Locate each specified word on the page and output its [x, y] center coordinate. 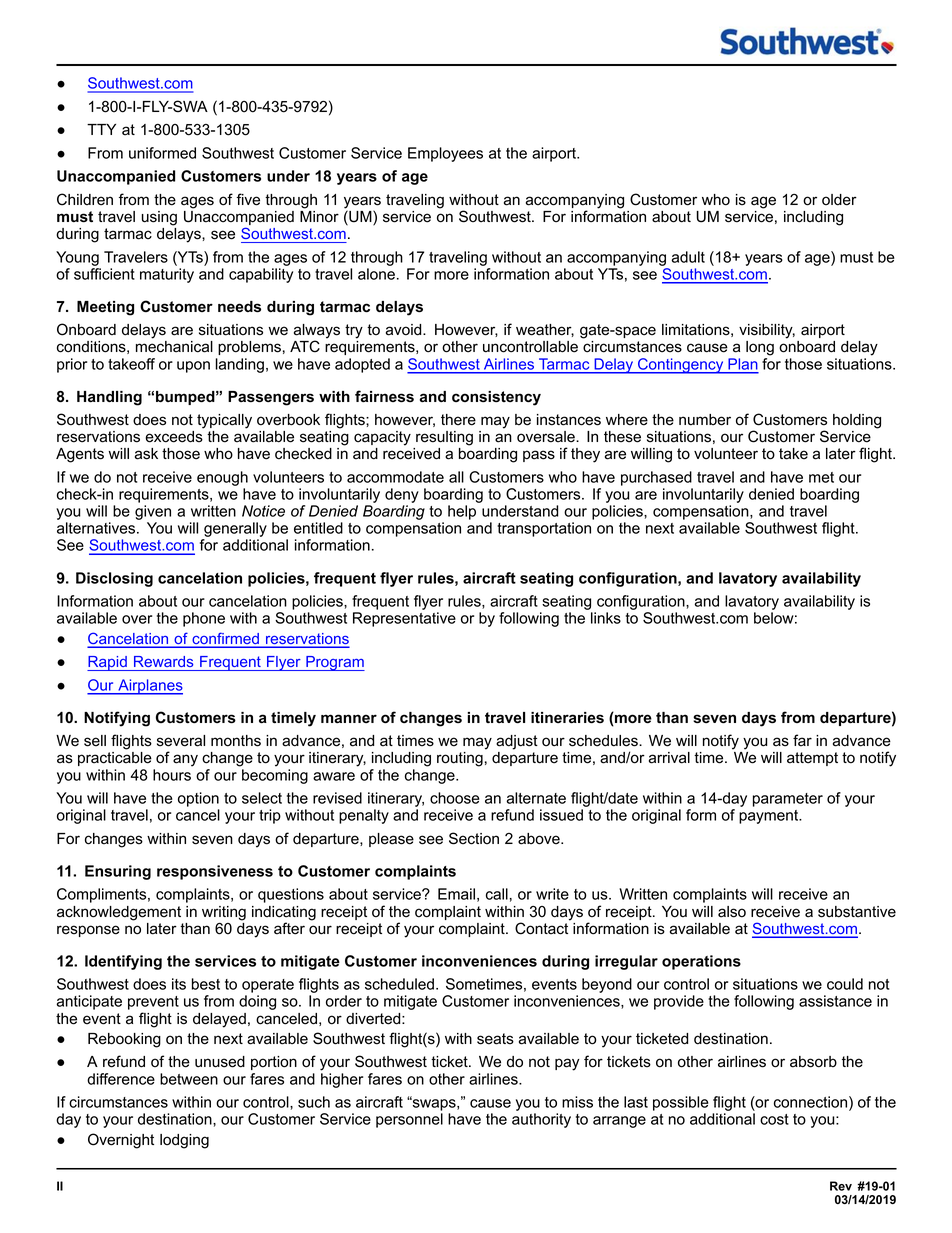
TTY [101, 129]
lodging [184, 1141]
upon [193, 367]
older [839, 200]
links [606, 618]
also [732, 912]
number [705, 420]
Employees [445, 154]
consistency [496, 398]
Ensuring [118, 872]
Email [456, 894]
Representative [404, 619]
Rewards [163, 661]
